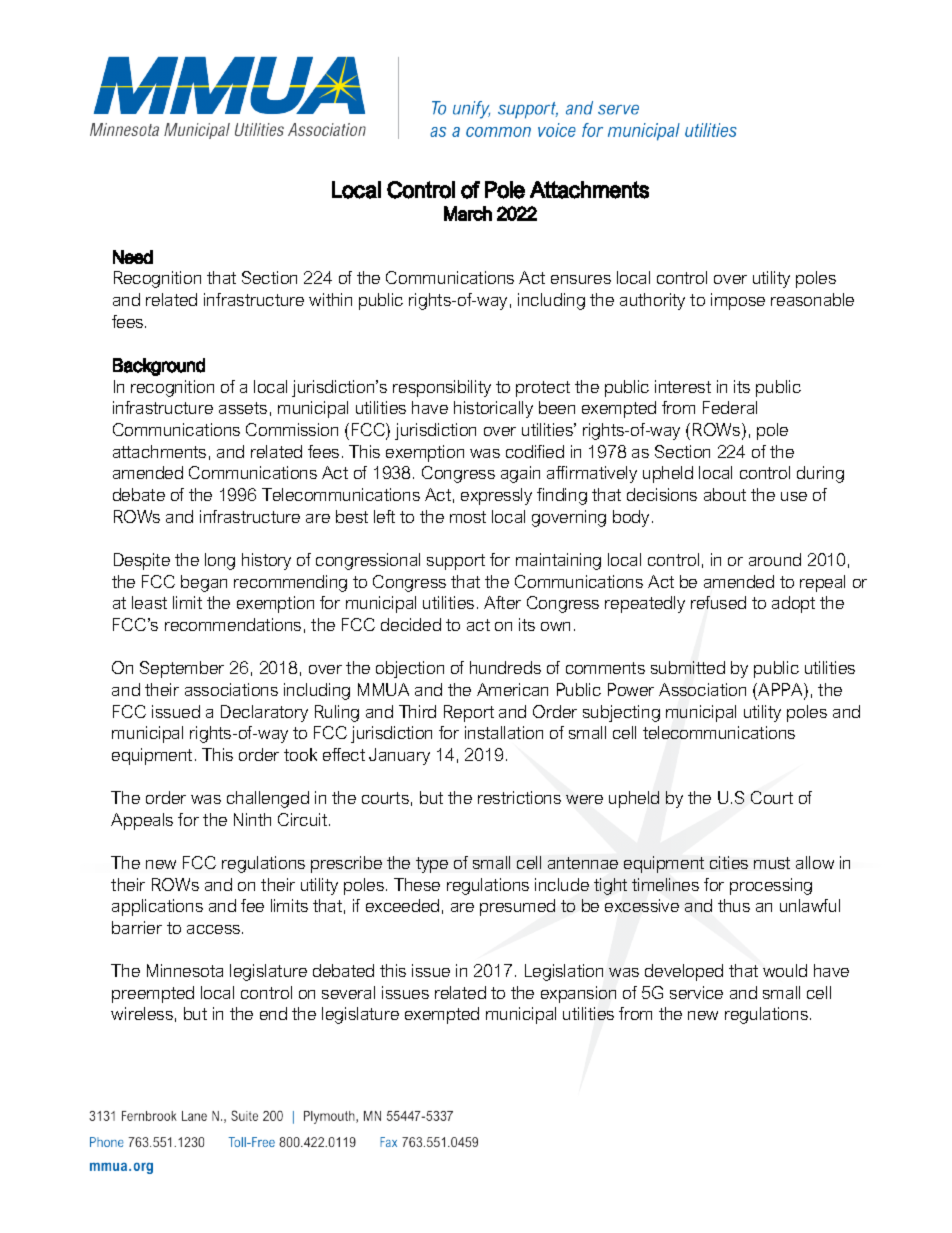 The image size is (952, 1233). I want to click on expressly, so click(496, 496).
